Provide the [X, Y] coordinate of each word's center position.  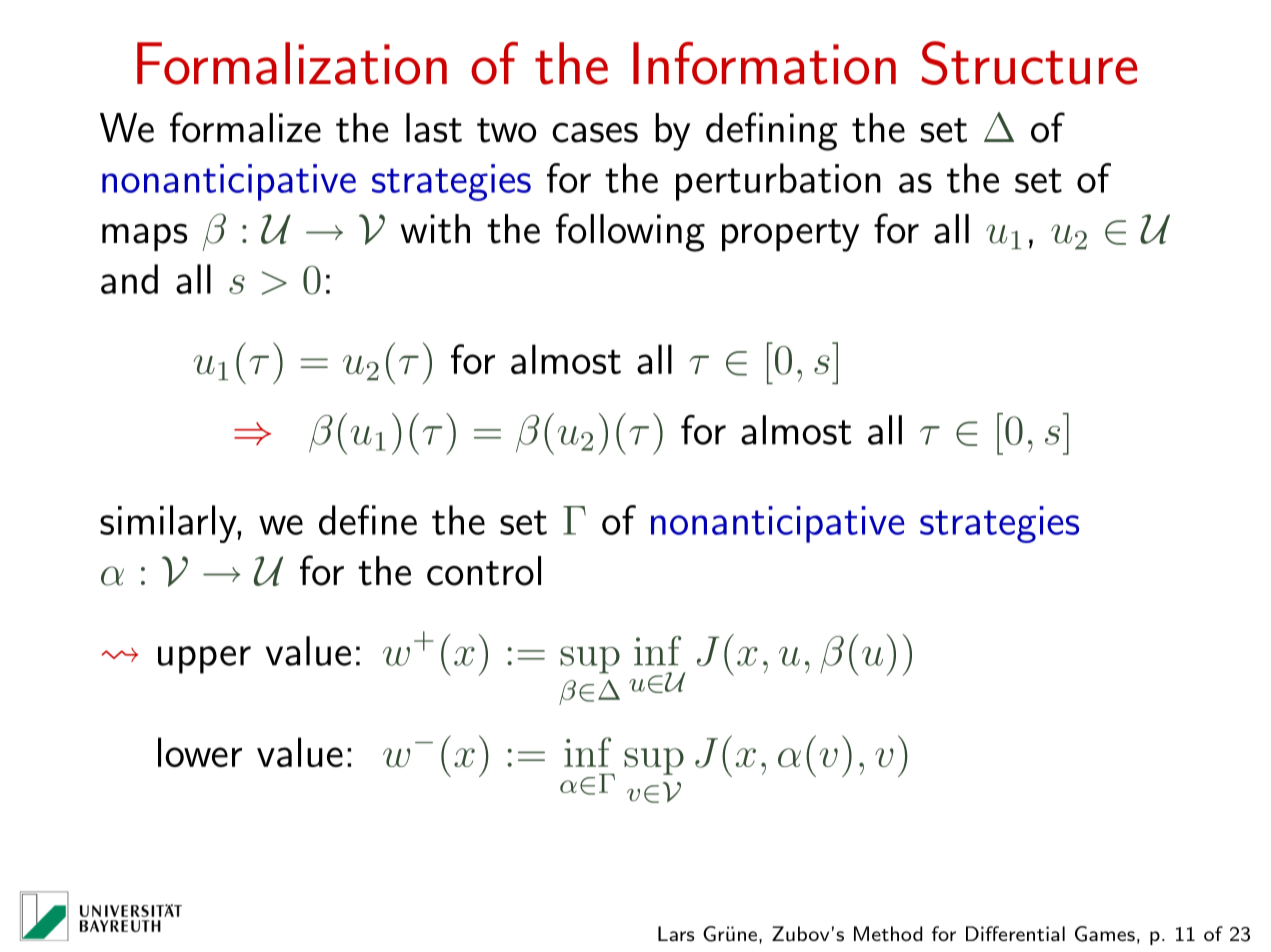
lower [200, 752]
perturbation [778, 182]
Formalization [292, 63]
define [368, 520]
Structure [1029, 63]
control [484, 571]
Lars [676, 933]
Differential [1015, 933]
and [129, 279]
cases [595, 132]
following [630, 232]
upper [204, 660]
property [790, 235]
